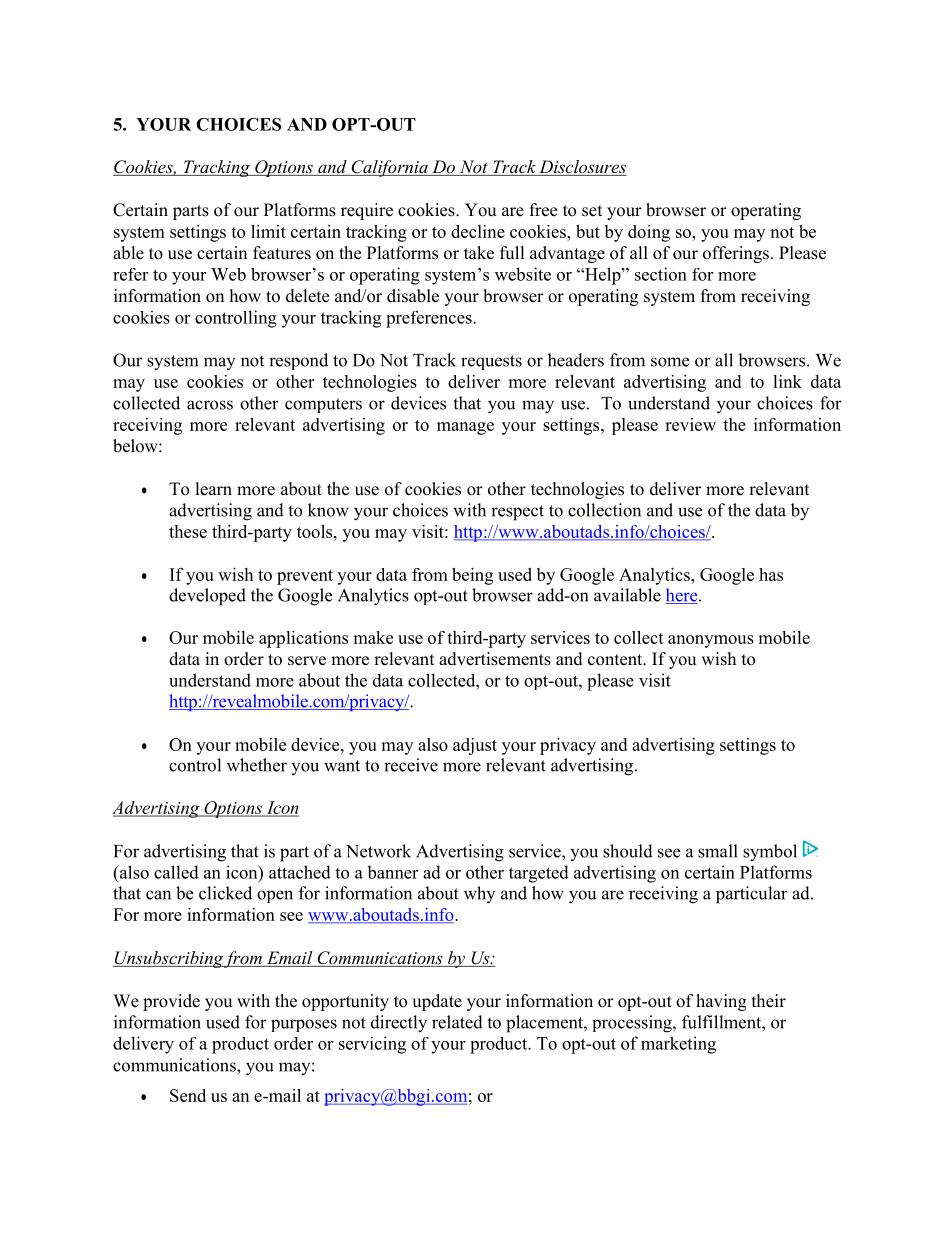  I want to click on adjust, so click(475, 746).
